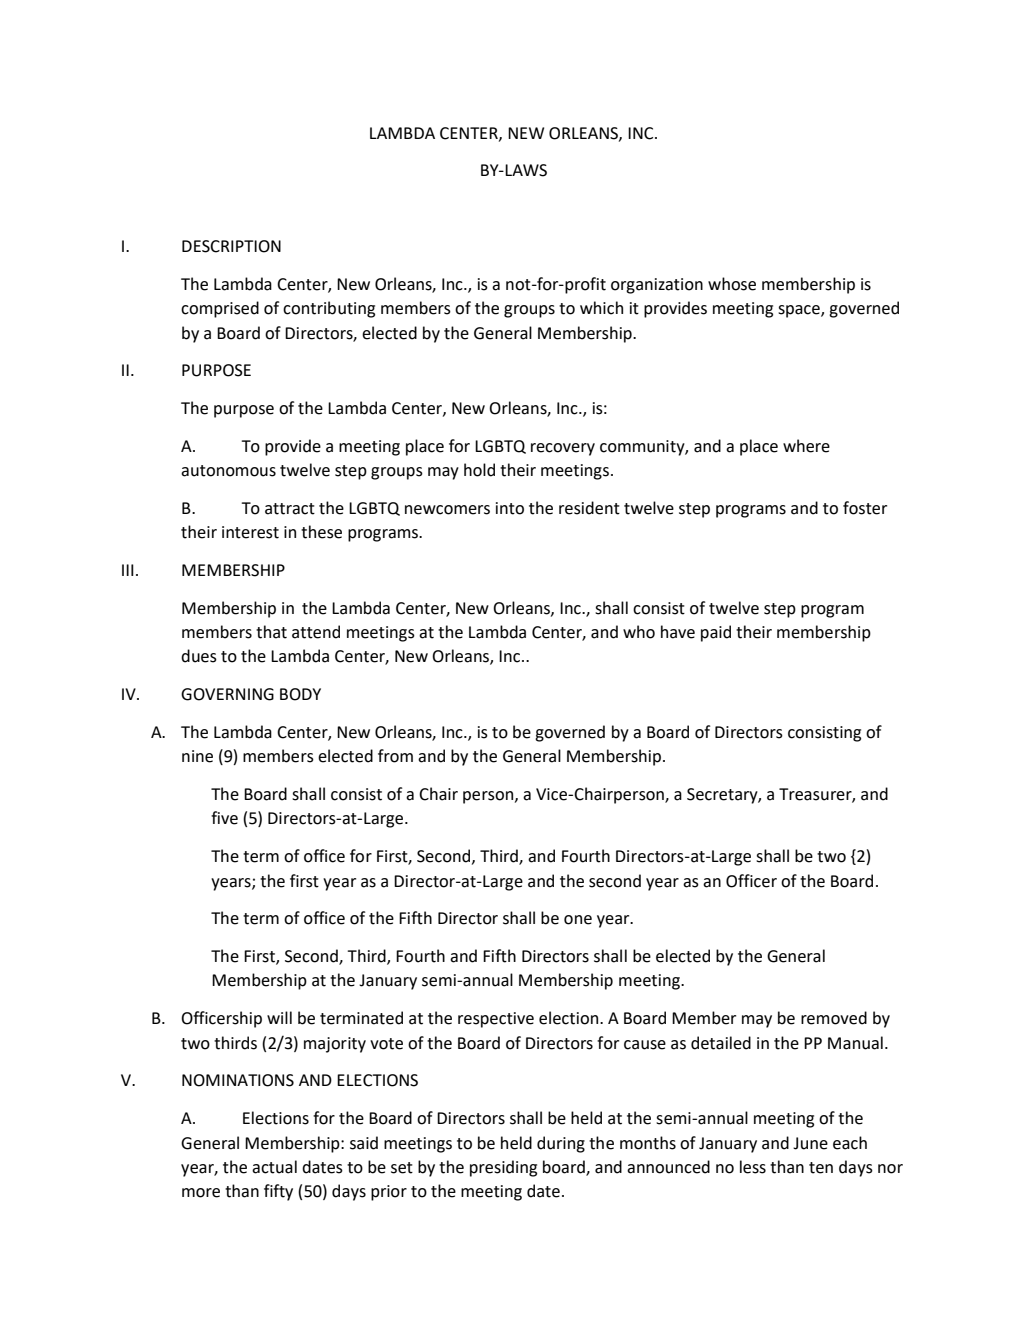  What do you see at coordinates (503, 1168) in the screenshot?
I see `presiding` at bounding box center [503, 1168].
